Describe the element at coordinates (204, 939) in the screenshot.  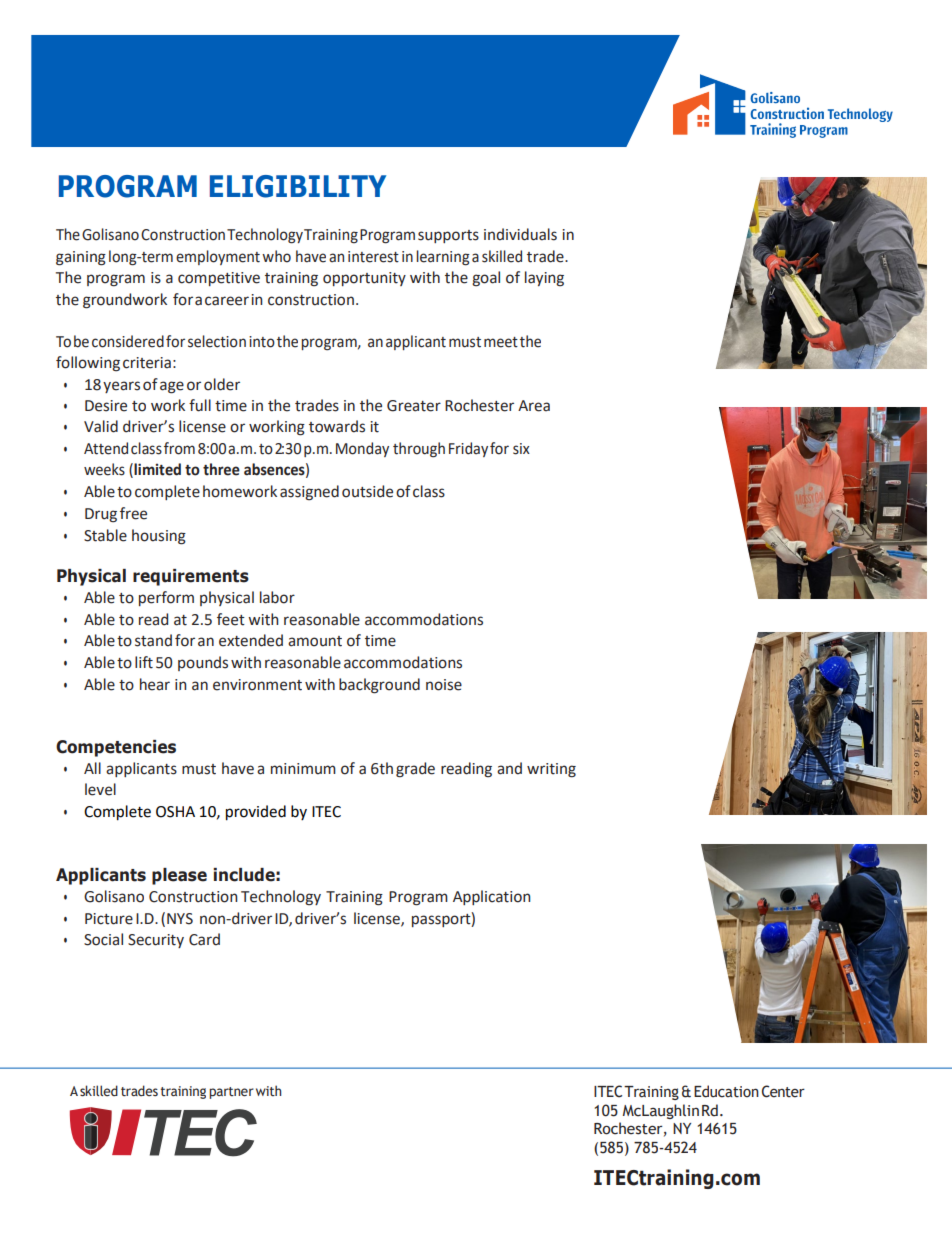
I see `Card` at that location.
